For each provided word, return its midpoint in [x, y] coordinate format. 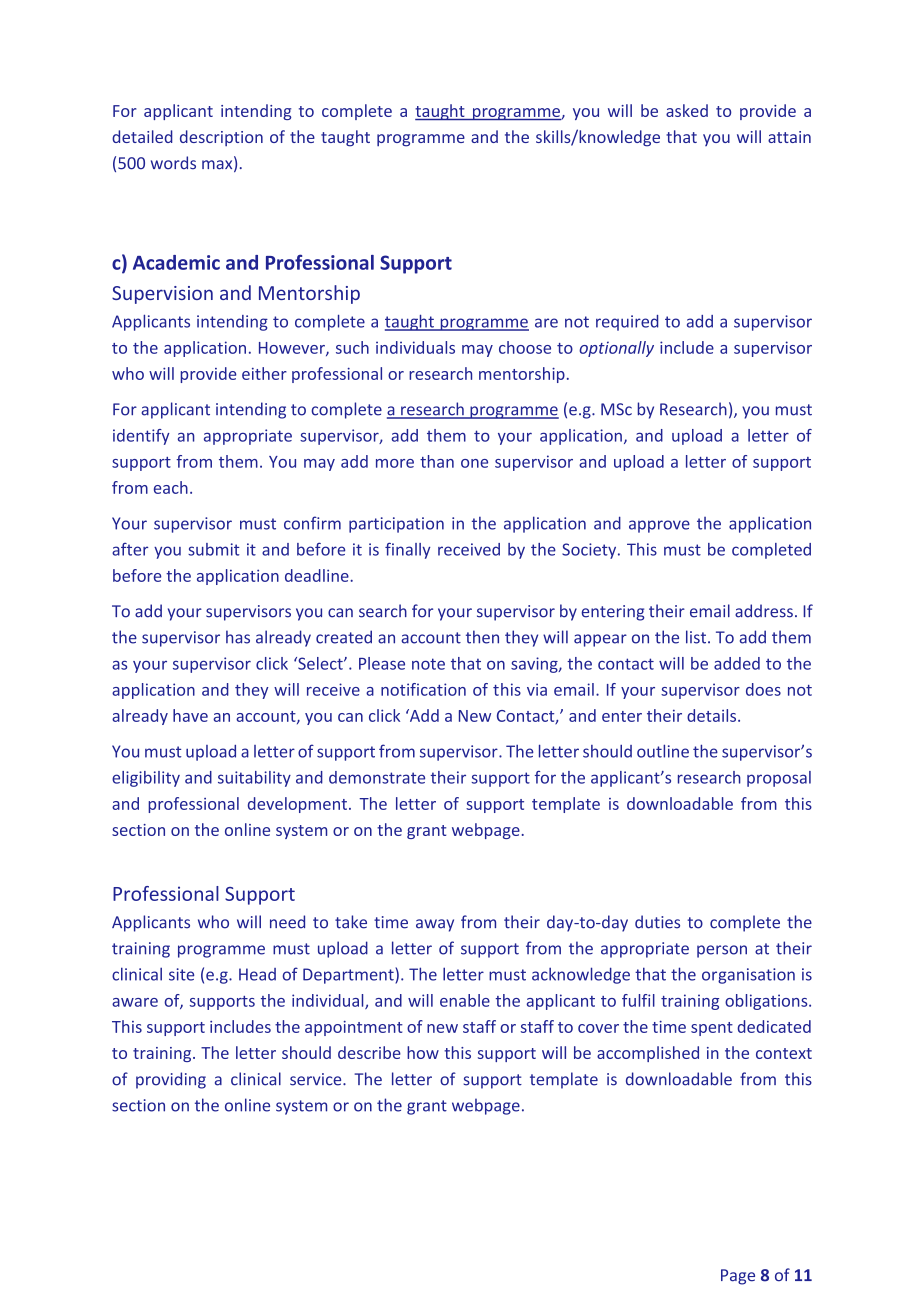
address [764, 611]
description [221, 138]
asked [687, 110]
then [482, 637]
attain [789, 137]
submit [214, 549]
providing [171, 1080]
